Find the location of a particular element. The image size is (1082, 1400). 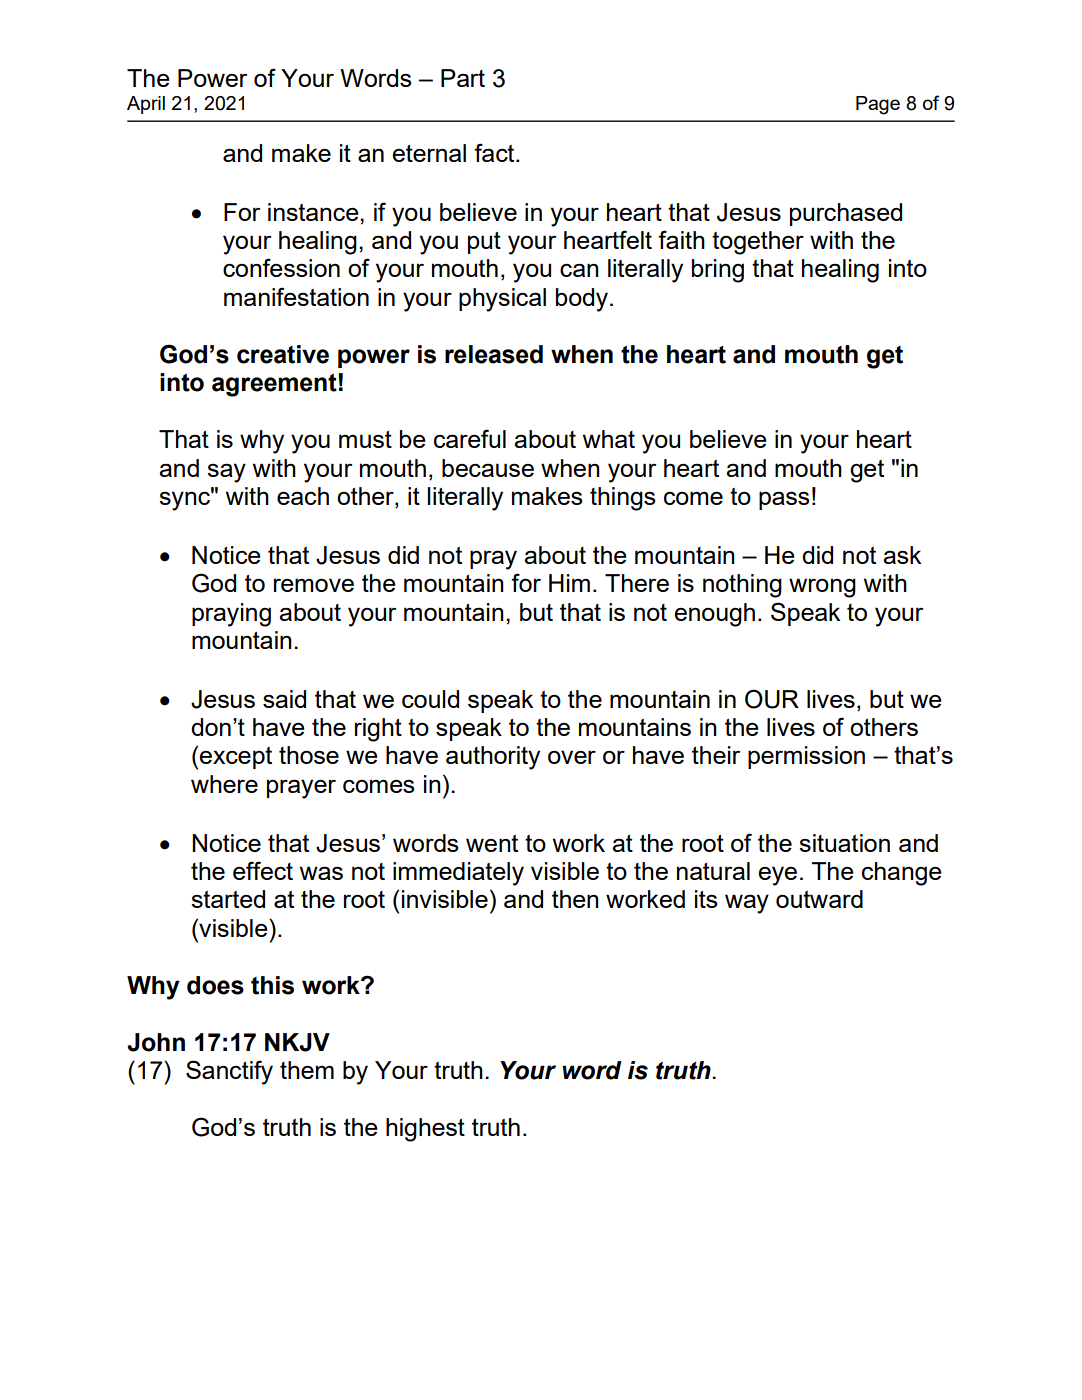

Sanctify is located at coordinates (229, 1072).
